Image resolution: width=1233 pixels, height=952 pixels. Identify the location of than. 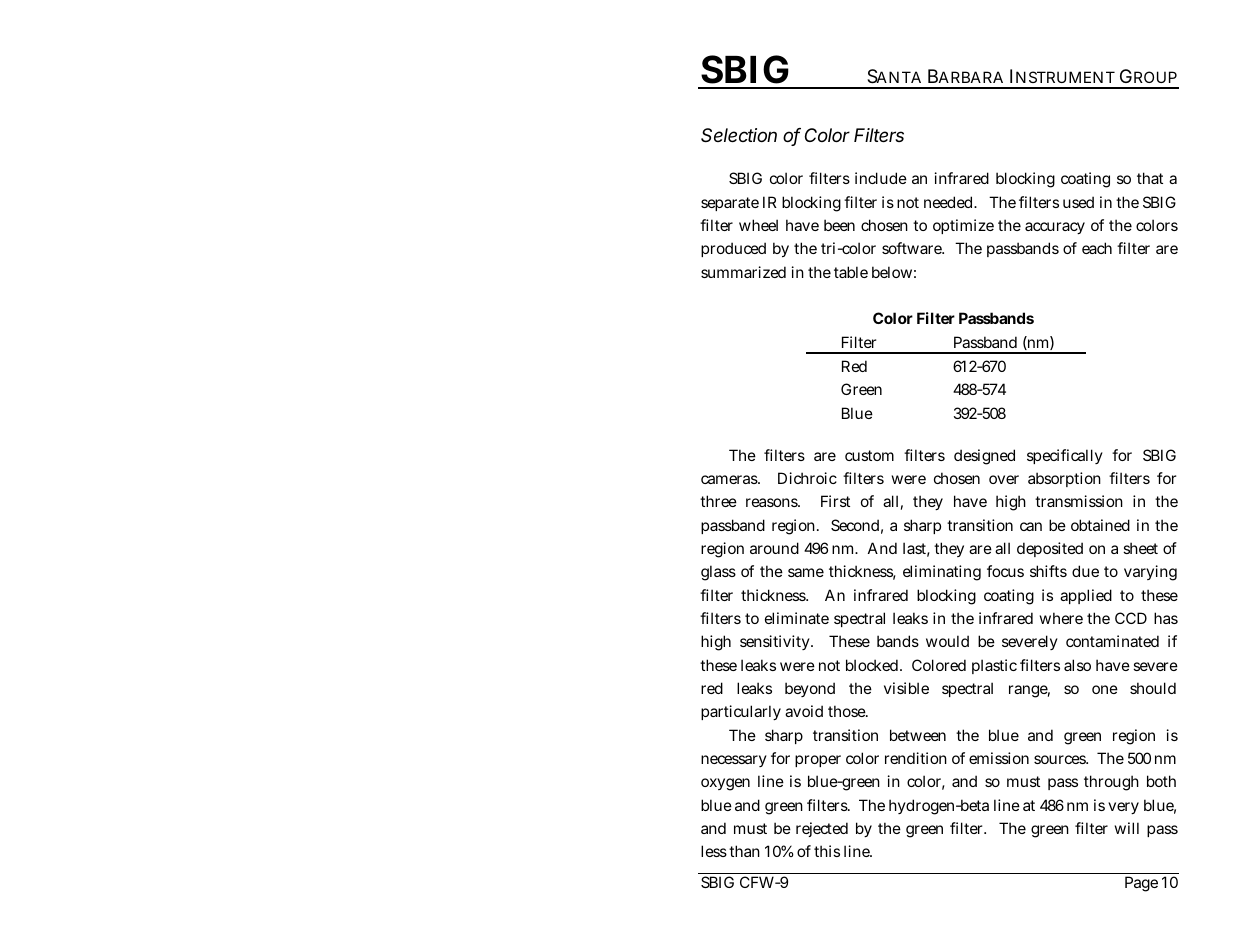
(744, 851).
